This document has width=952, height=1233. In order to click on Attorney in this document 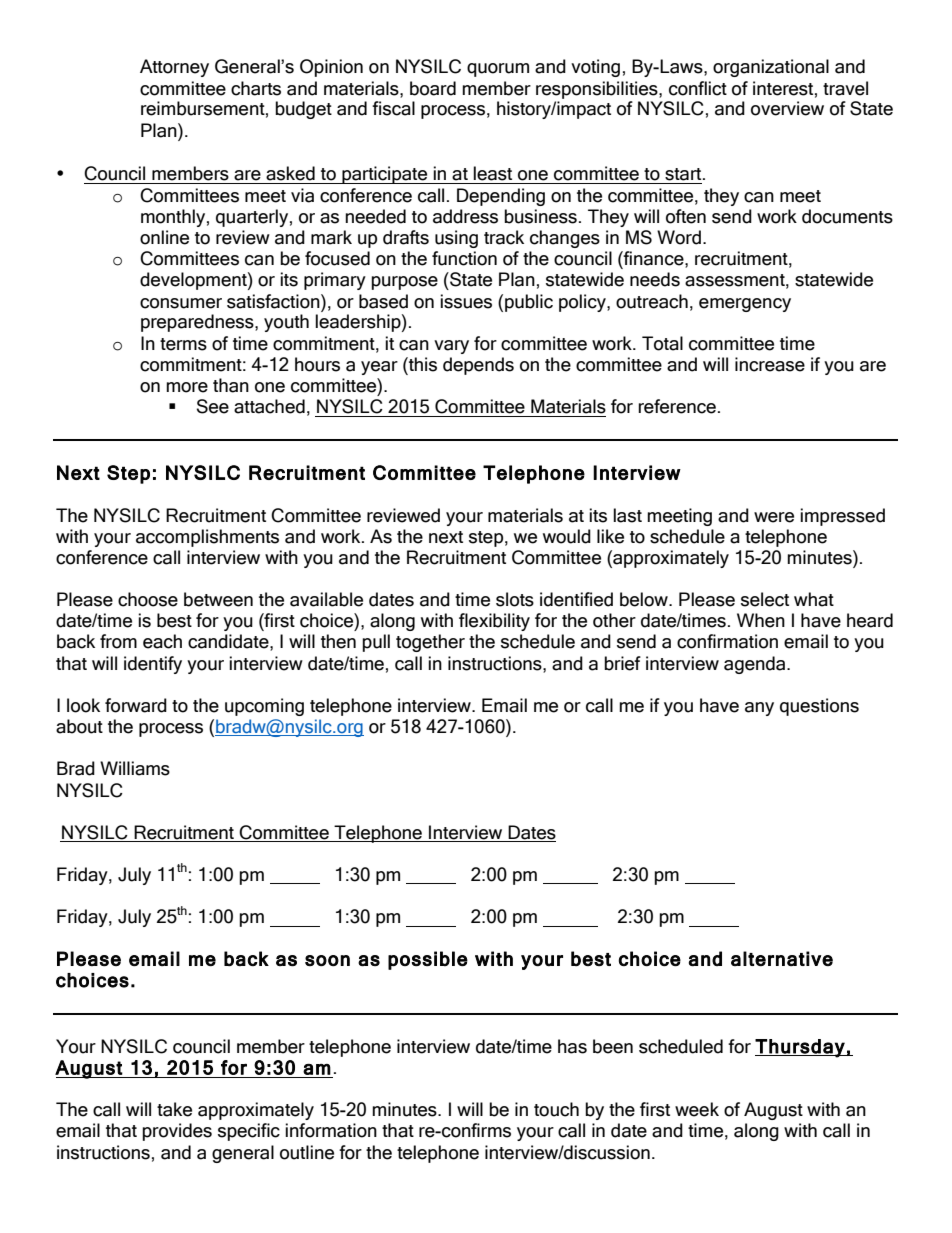, I will do `click(174, 68)`.
